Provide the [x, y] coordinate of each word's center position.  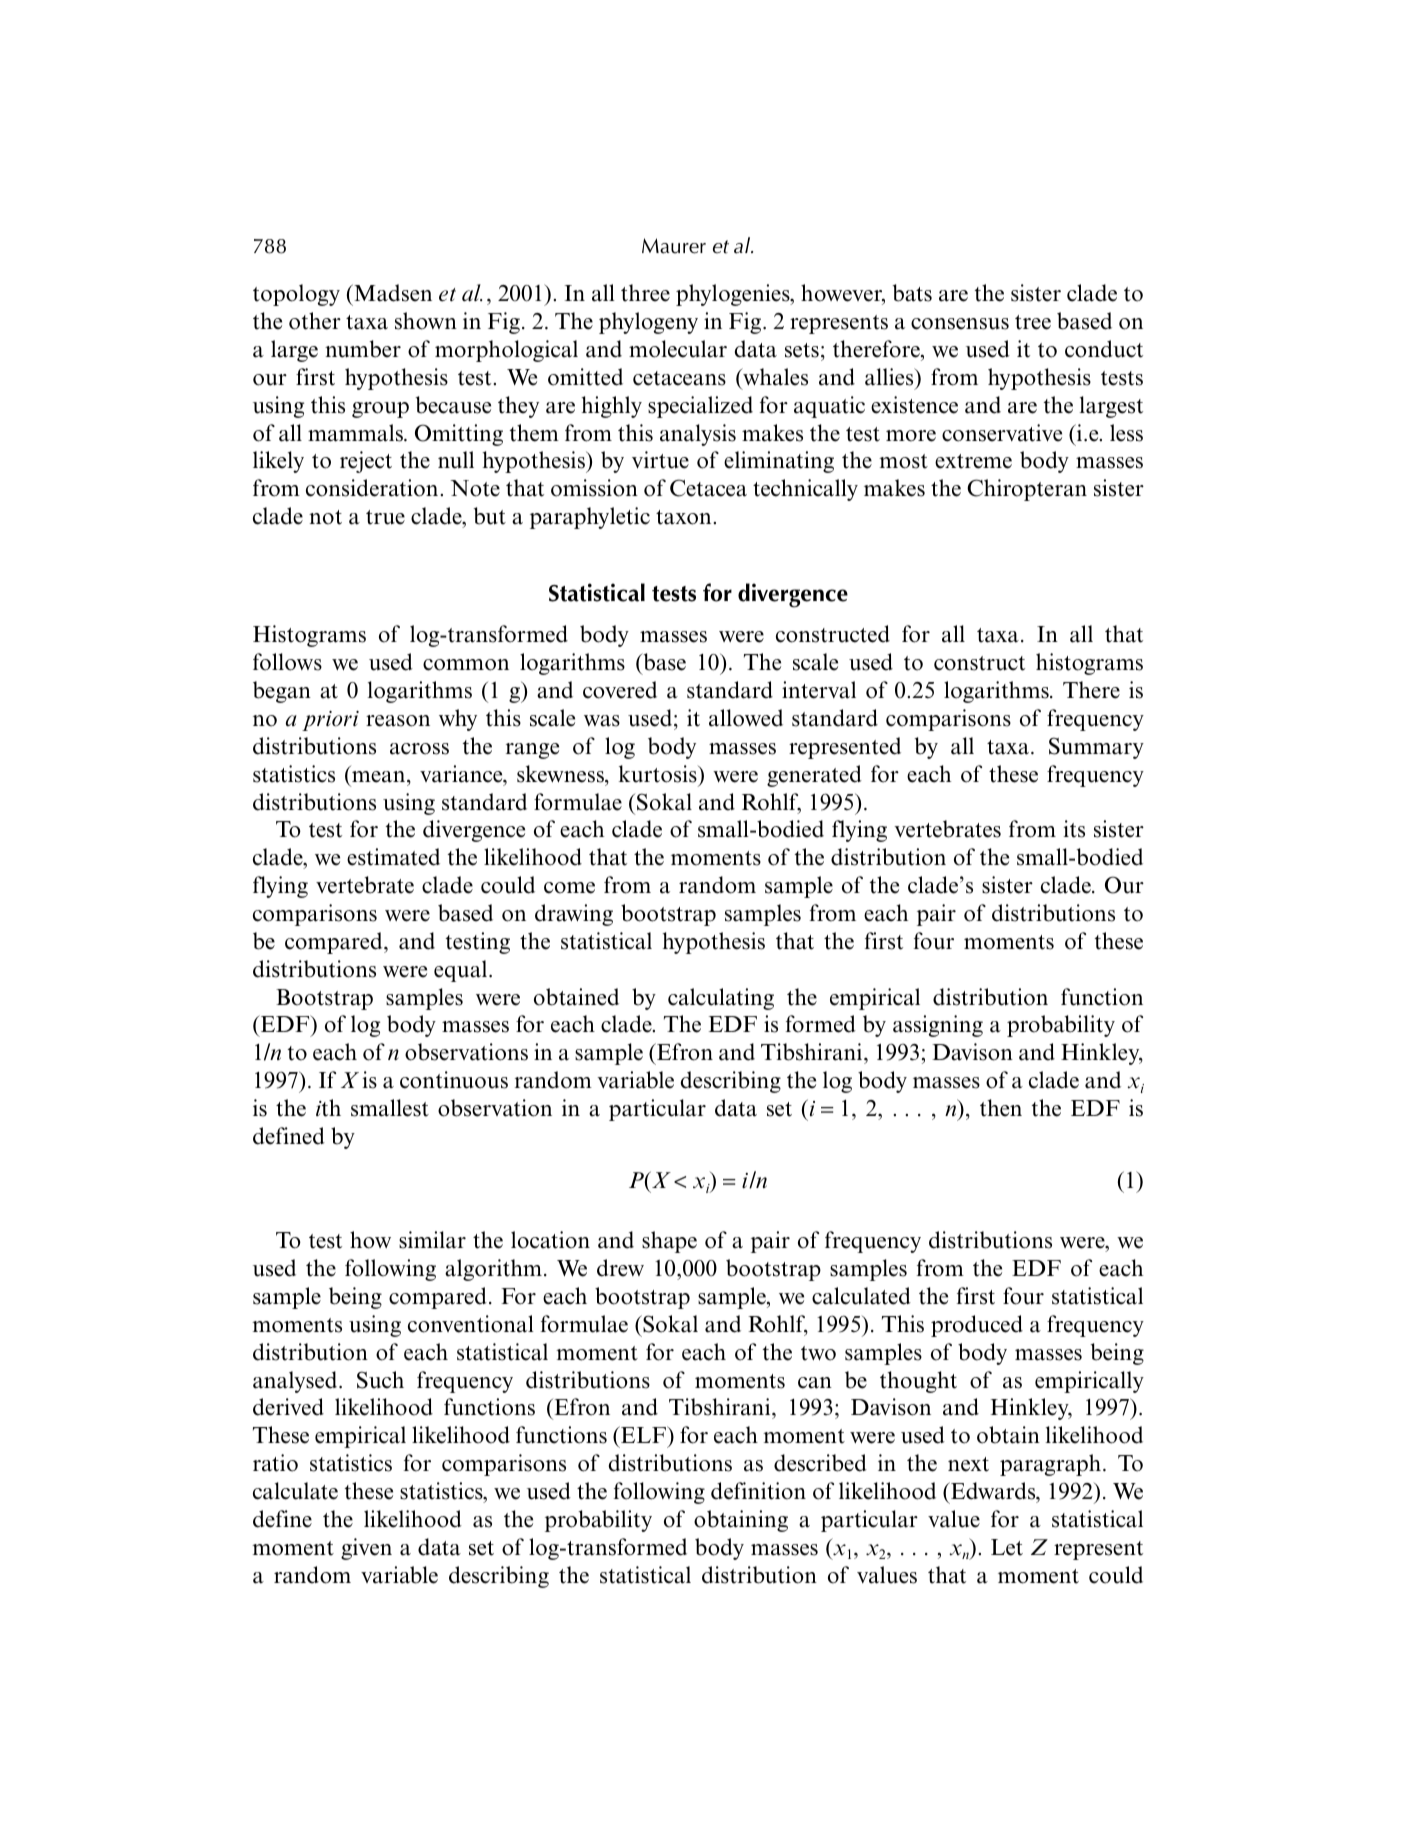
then [1001, 1108]
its [1074, 829]
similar [432, 1240]
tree [1033, 322]
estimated [393, 857]
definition [758, 1491]
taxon [685, 517]
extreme [973, 461]
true [385, 517]
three [645, 293]
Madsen [392, 293]
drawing [574, 915]
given [366, 1549]
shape [669, 1242]
